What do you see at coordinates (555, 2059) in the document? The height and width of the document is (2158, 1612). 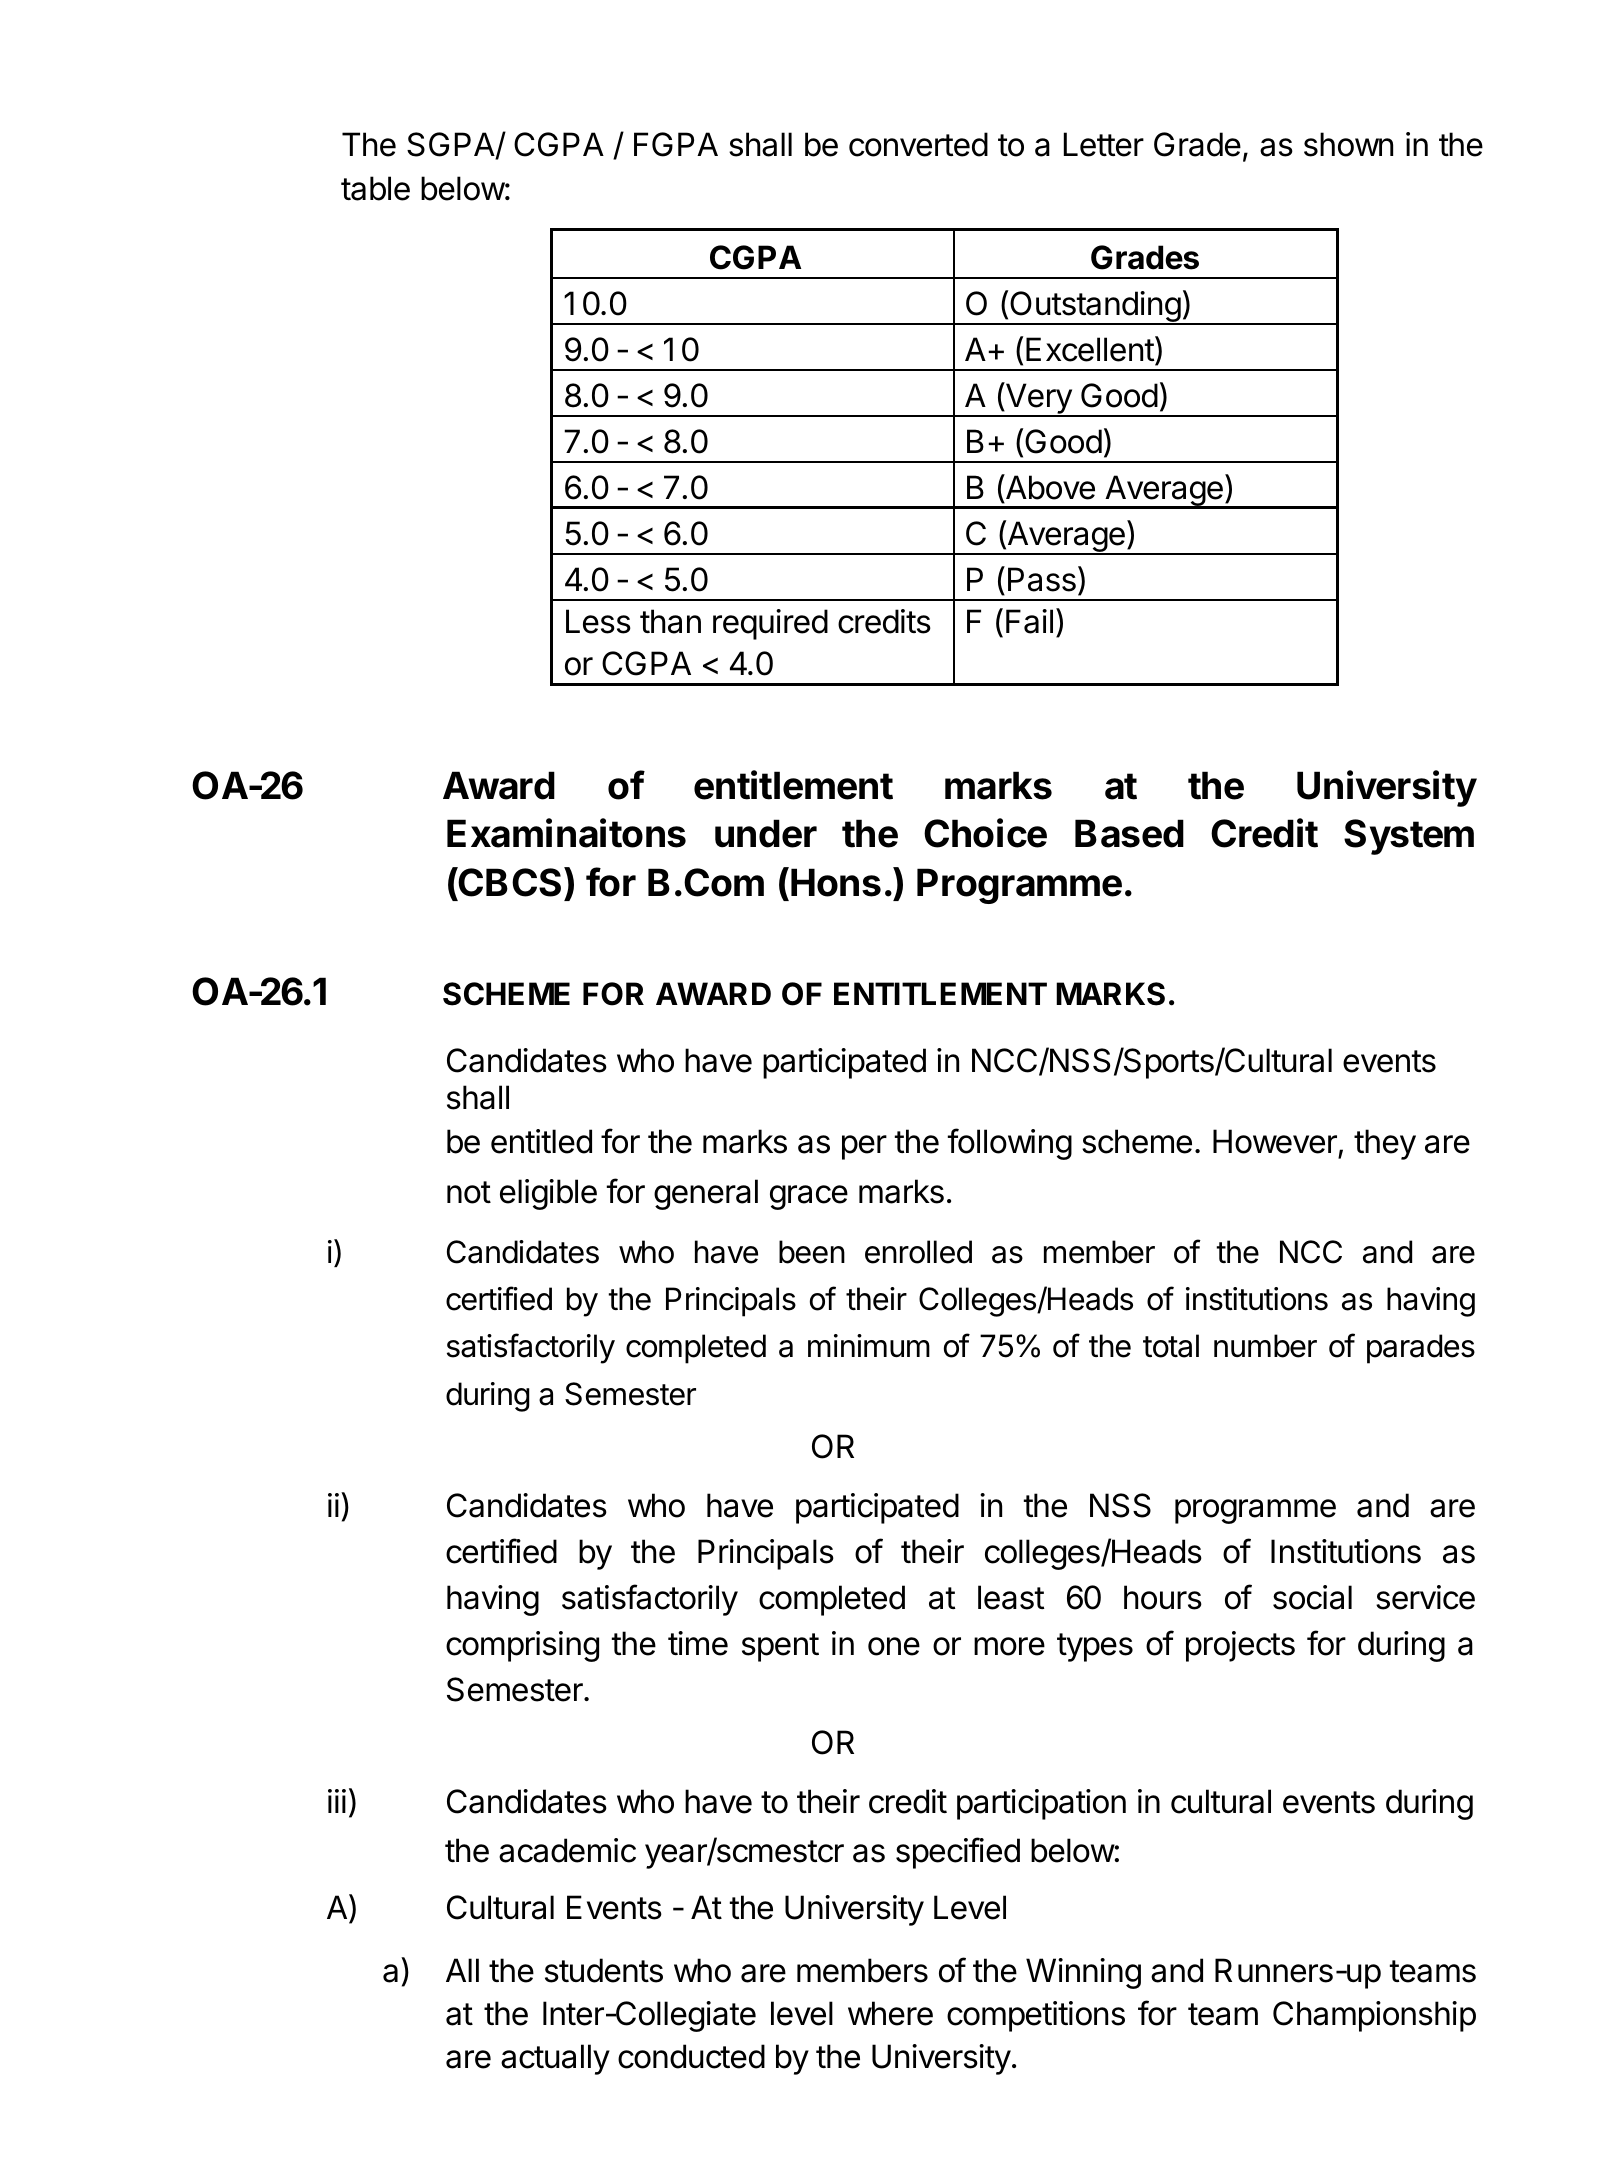 I see `actually` at bounding box center [555, 2059].
